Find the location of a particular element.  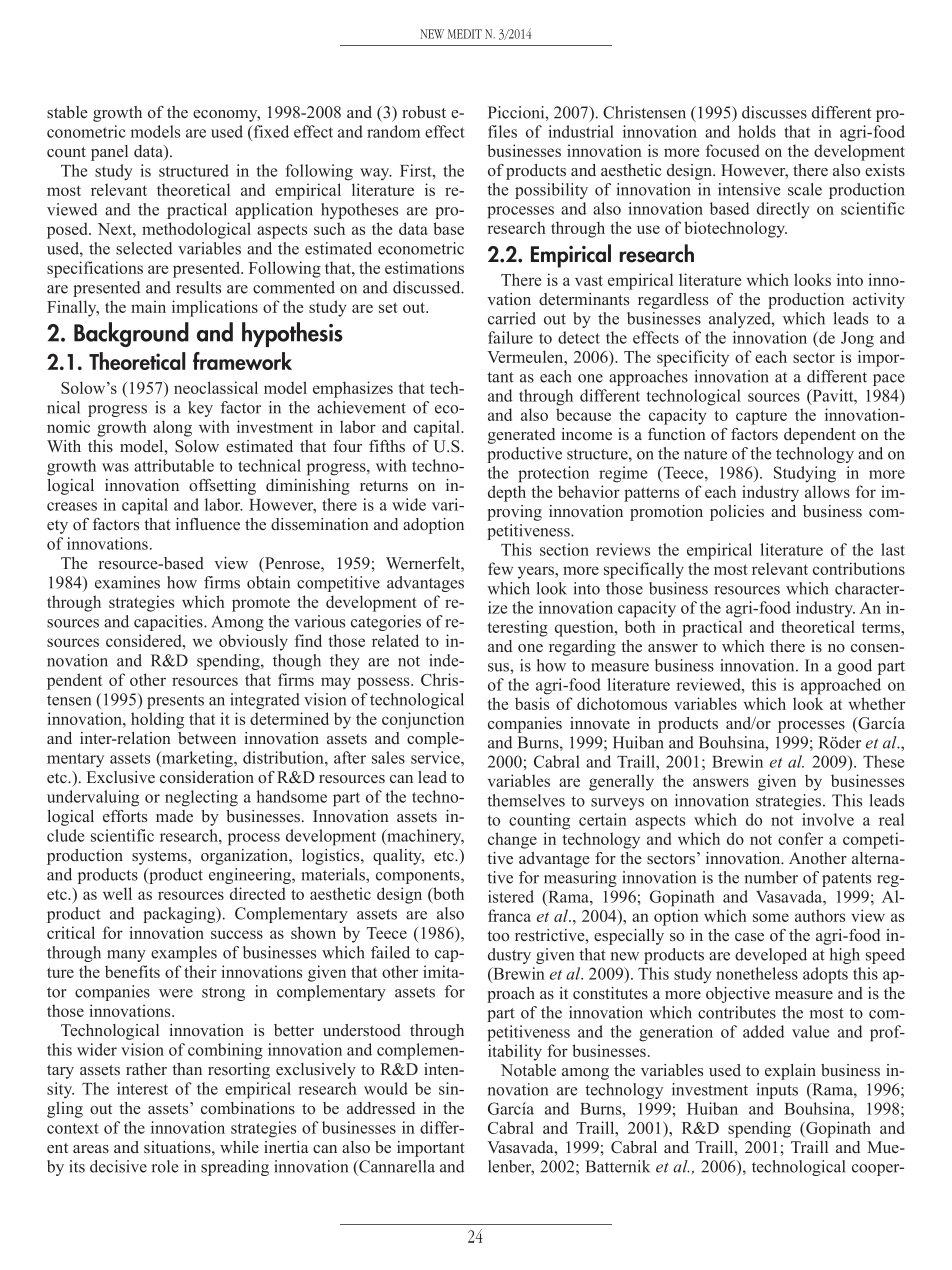

holds is located at coordinates (757, 131).
